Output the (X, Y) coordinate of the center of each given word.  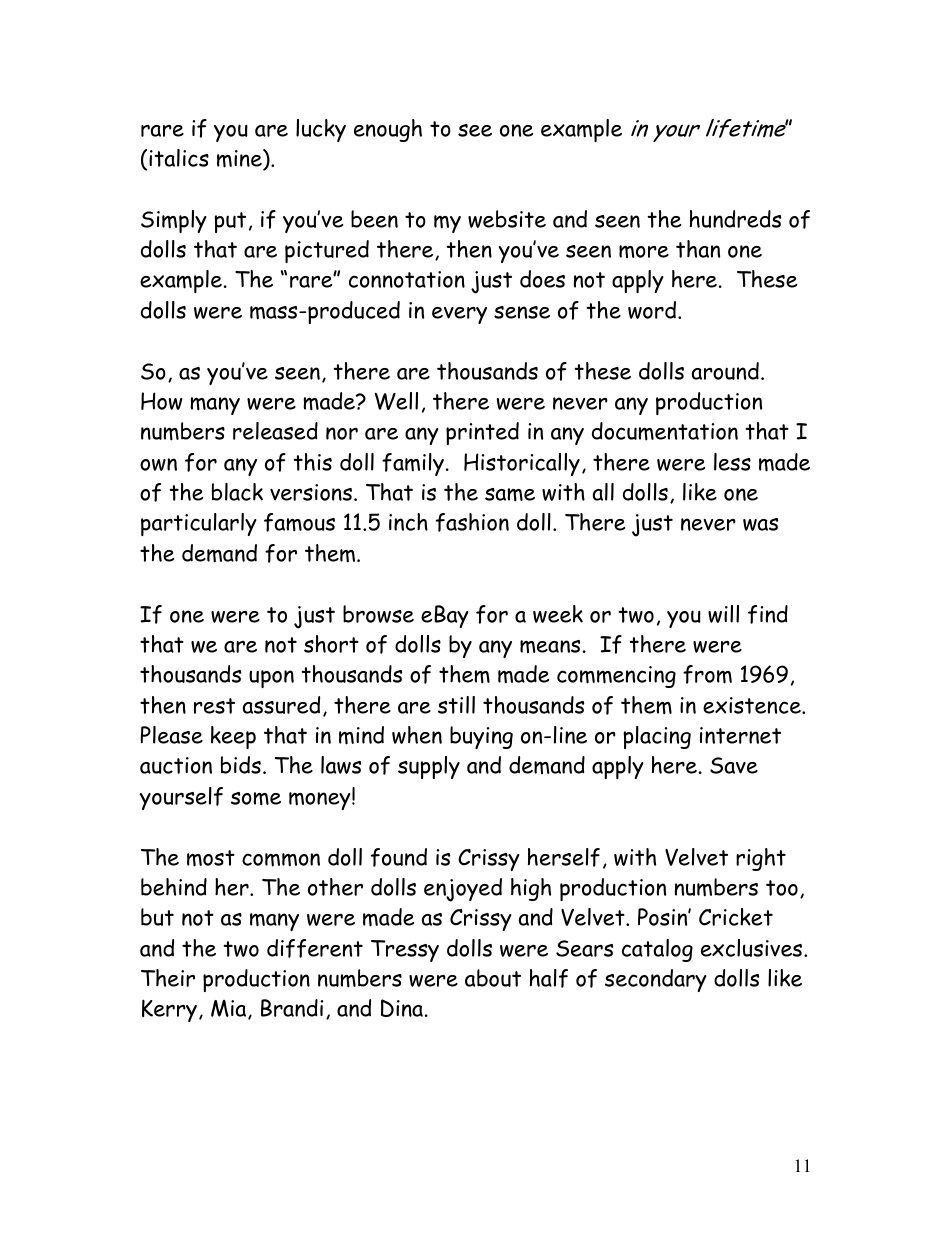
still (456, 705)
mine (240, 159)
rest (214, 706)
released (275, 431)
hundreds (735, 219)
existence (753, 705)
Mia (230, 1010)
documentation (665, 431)
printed (482, 433)
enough (388, 130)
